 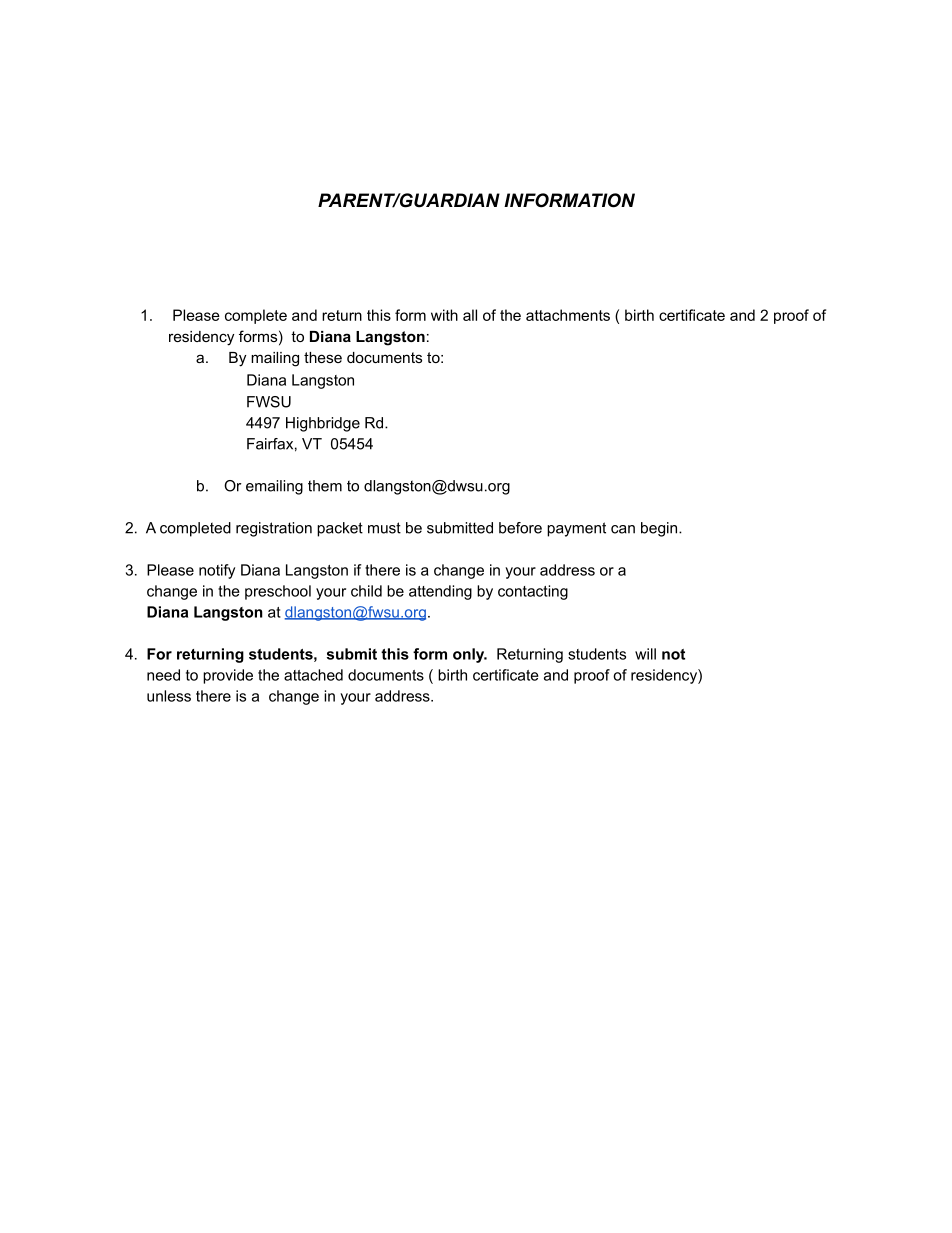 What do you see at coordinates (568, 315) in the screenshot?
I see `attachments` at bounding box center [568, 315].
